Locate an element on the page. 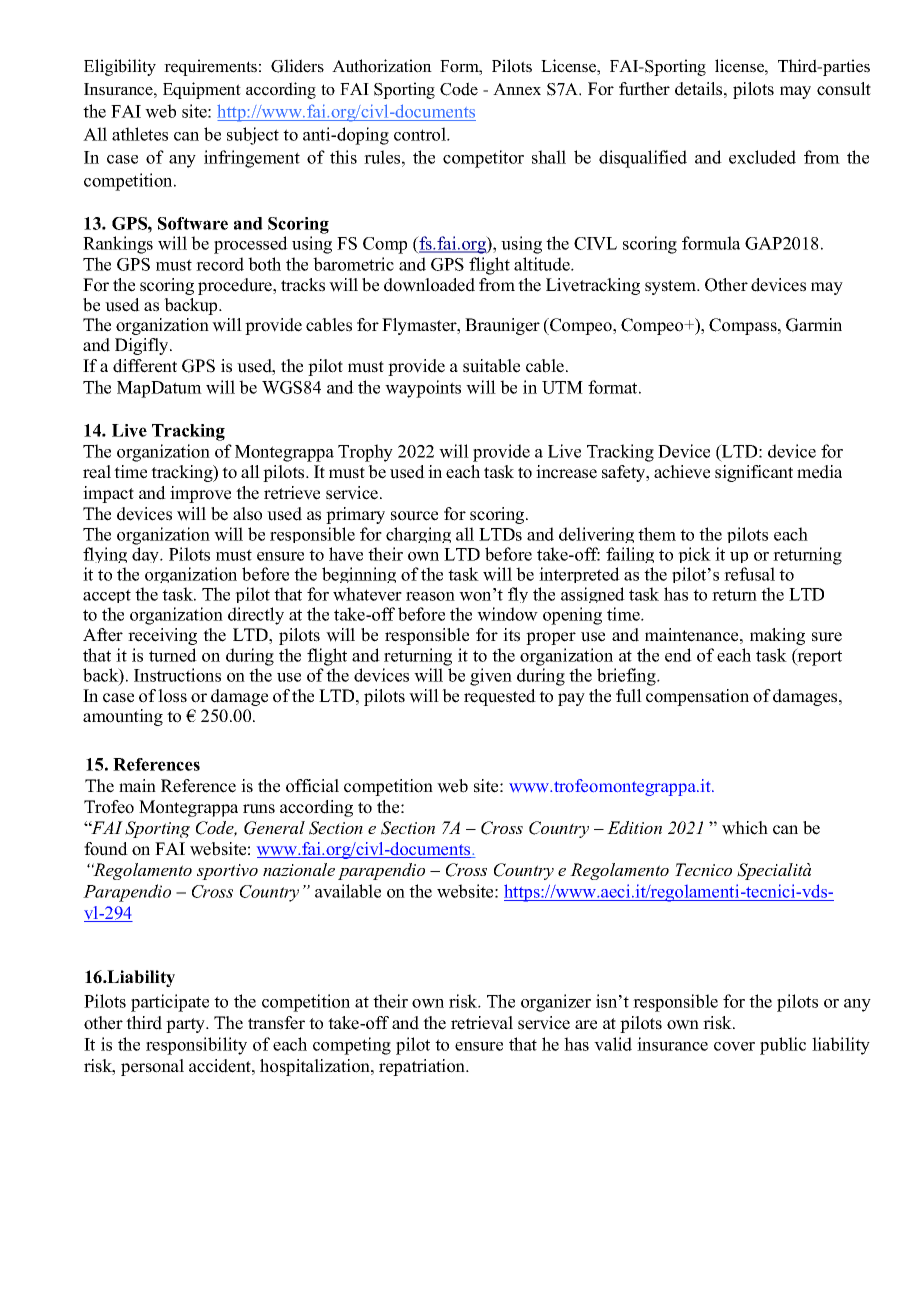 This page has width=924, height=1308. responsibility is located at coordinates (196, 1046).
